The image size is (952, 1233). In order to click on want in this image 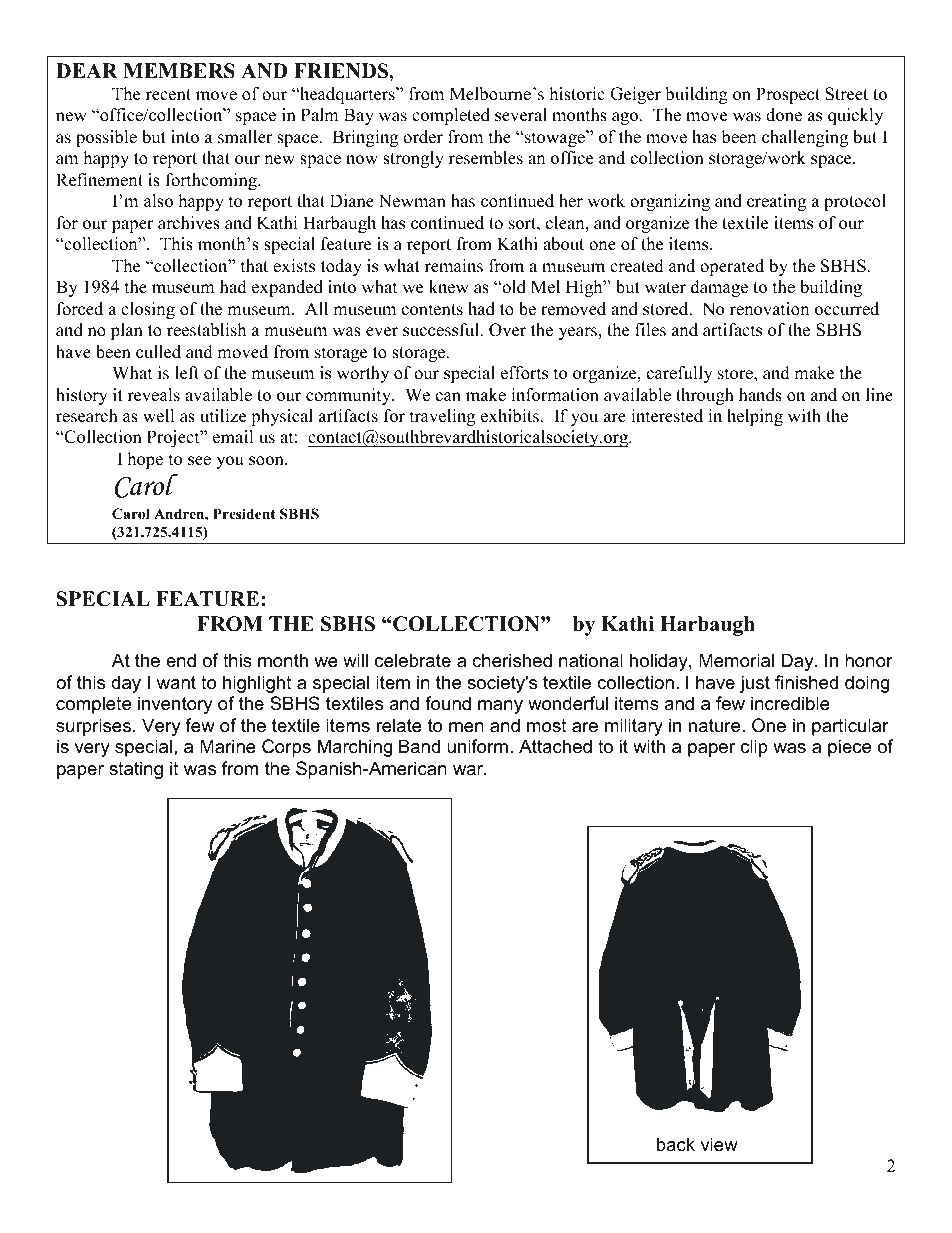, I will do `click(176, 682)`.
